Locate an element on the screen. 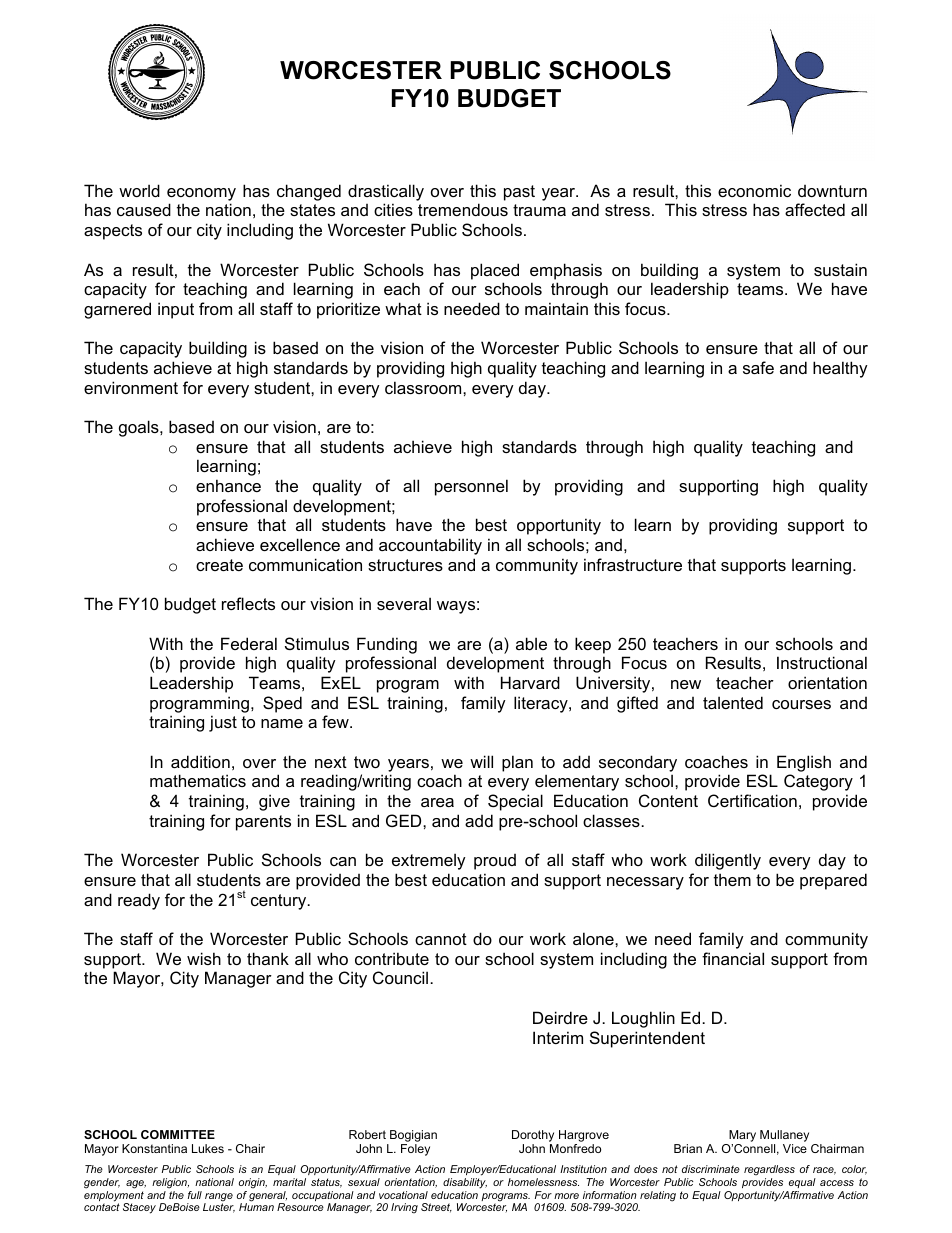  economic is located at coordinates (754, 190).
